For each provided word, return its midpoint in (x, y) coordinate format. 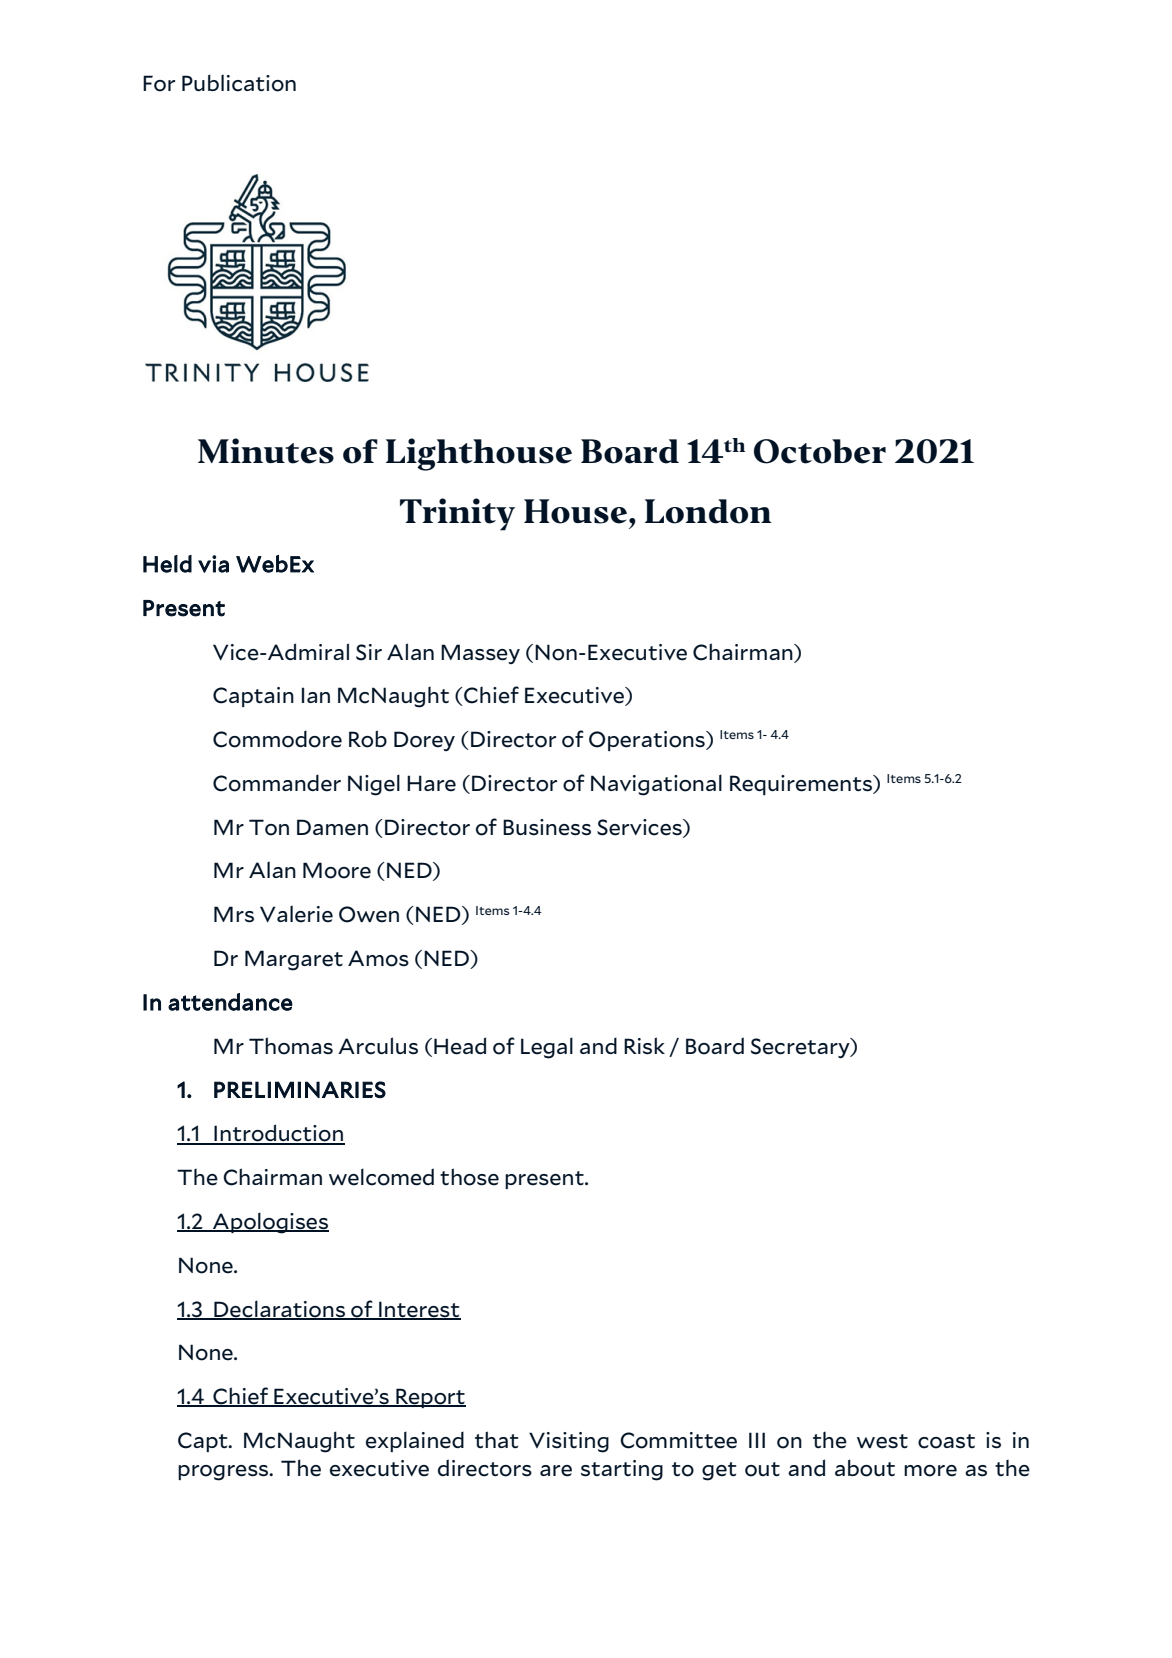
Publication (239, 83)
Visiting (569, 1442)
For (159, 83)
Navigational (656, 785)
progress (224, 1473)
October (820, 451)
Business (547, 827)
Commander (277, 783)
